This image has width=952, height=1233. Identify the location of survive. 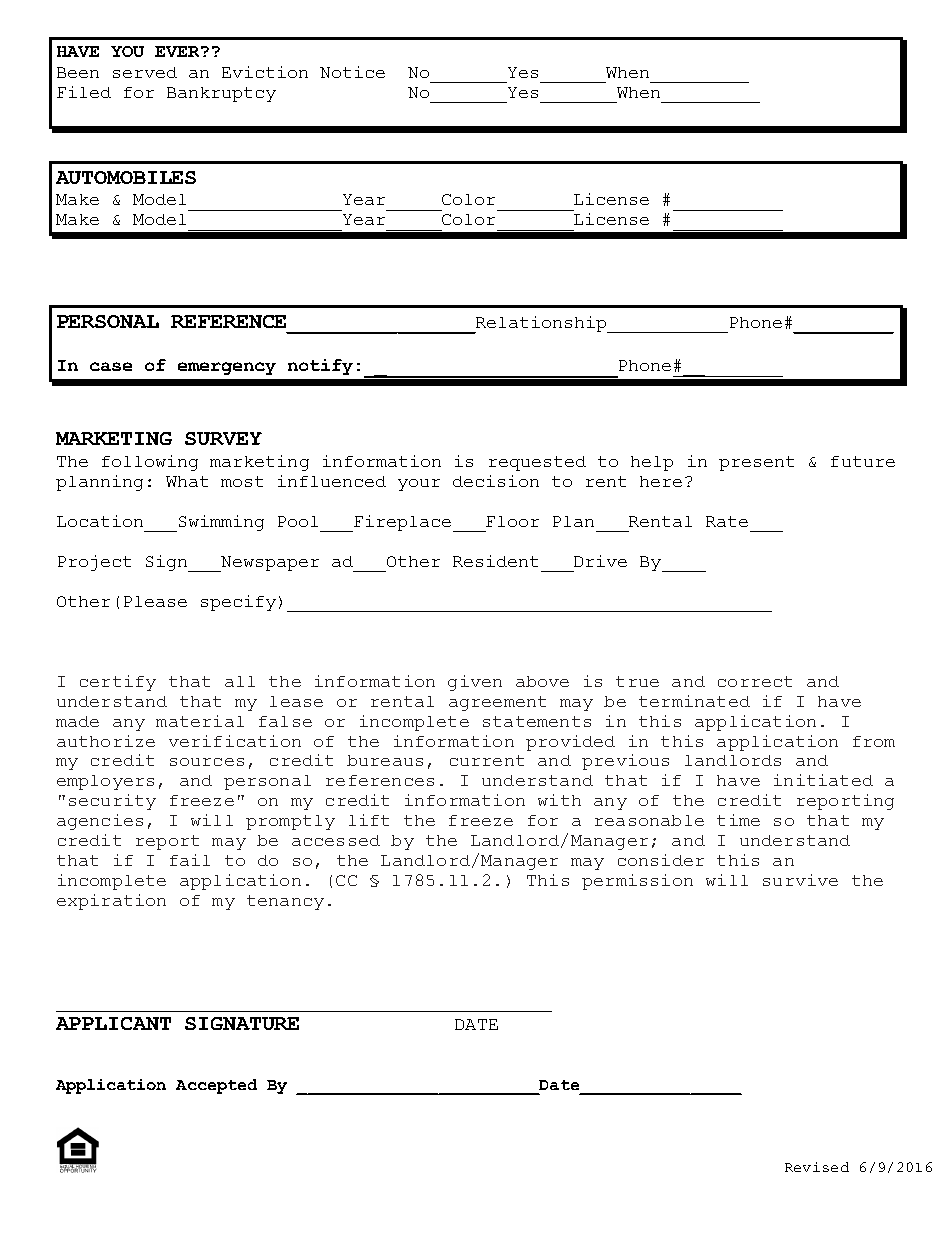
(800, 880).
